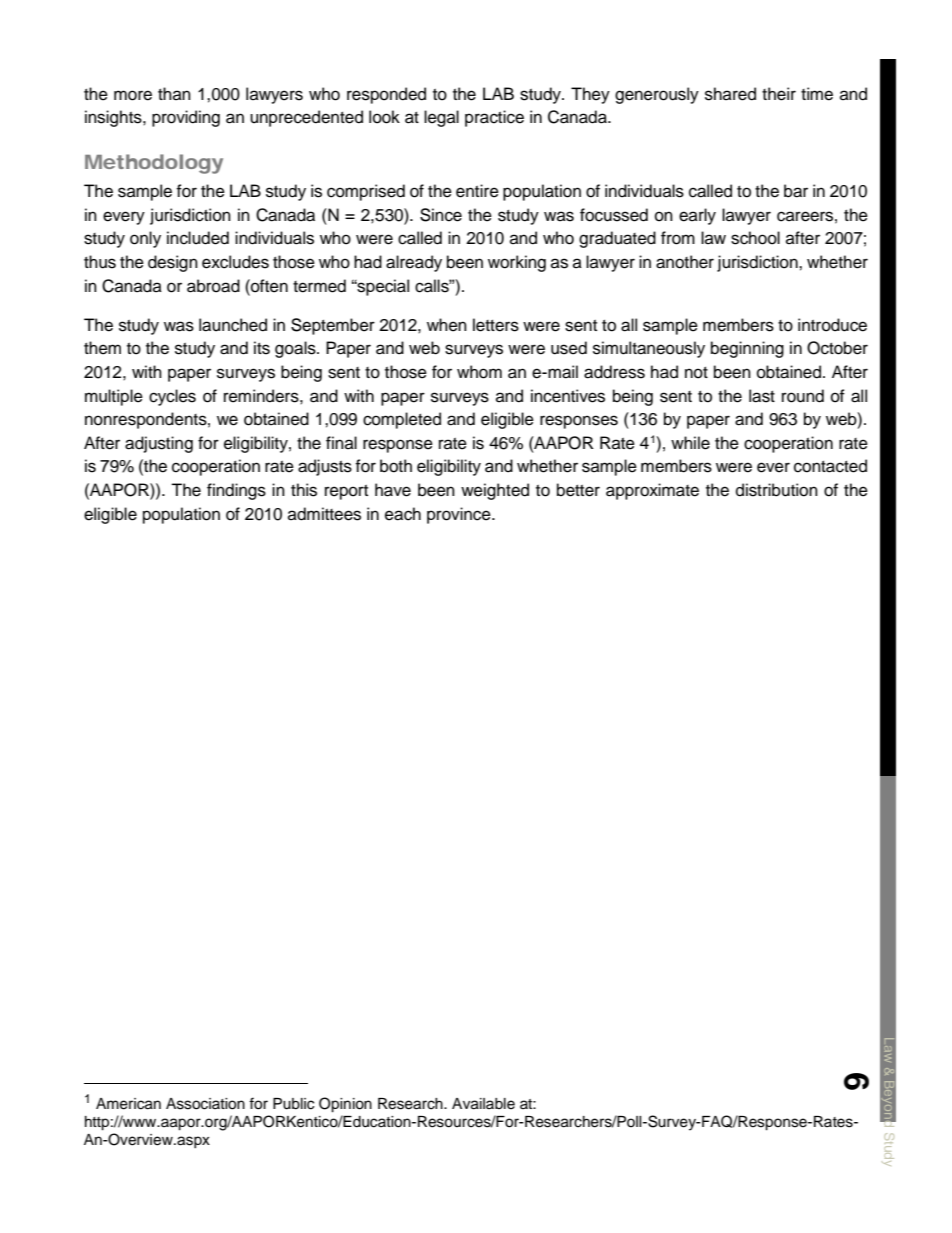  What do you see at coordinates (483, 1104) in the screenshot?
I see `Available` at bounding box center [483, 1104].
